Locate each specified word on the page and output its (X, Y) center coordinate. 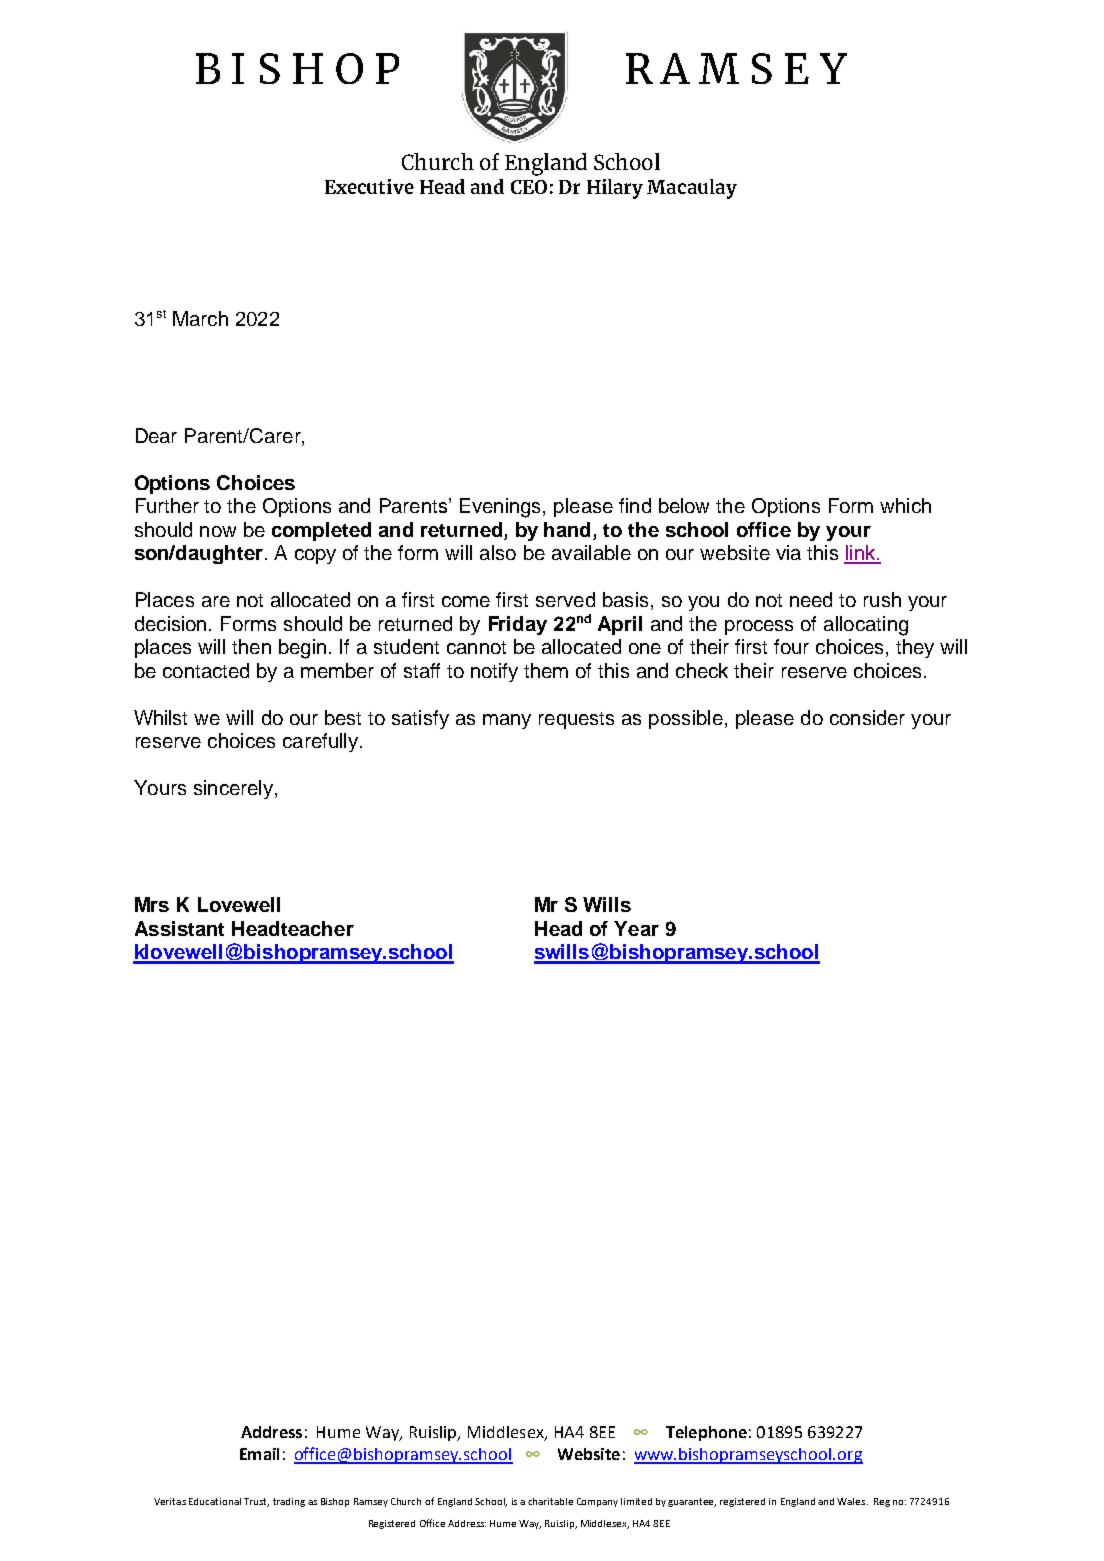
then (251, 646)
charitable (550, 1501)
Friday (518, 625)
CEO (529, 187)
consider (867, 717)
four (791, 646)
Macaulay (692, 189)
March (200, 318)
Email (259, 1454)
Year (636, 928)
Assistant (179, 928)
